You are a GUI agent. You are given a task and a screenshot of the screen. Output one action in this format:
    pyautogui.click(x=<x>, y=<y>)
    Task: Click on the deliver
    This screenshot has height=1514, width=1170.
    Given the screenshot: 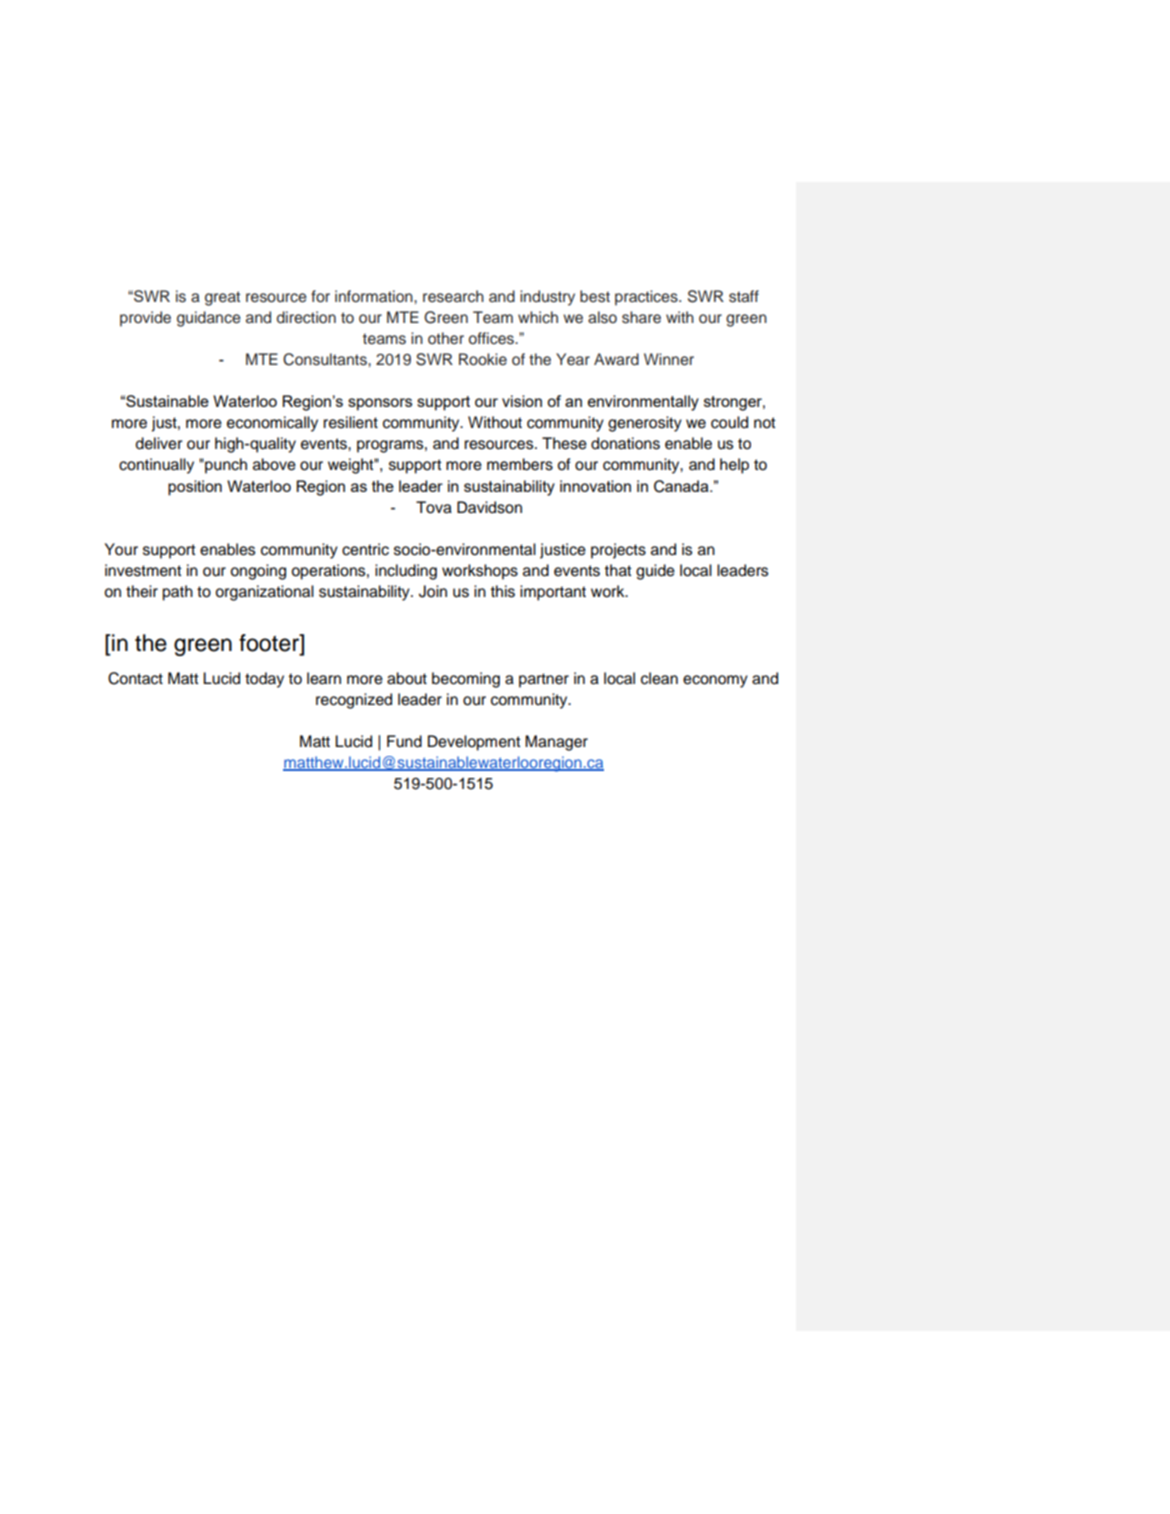 What is the action you would take?
    pyautogui.click(x=159, y=443)
